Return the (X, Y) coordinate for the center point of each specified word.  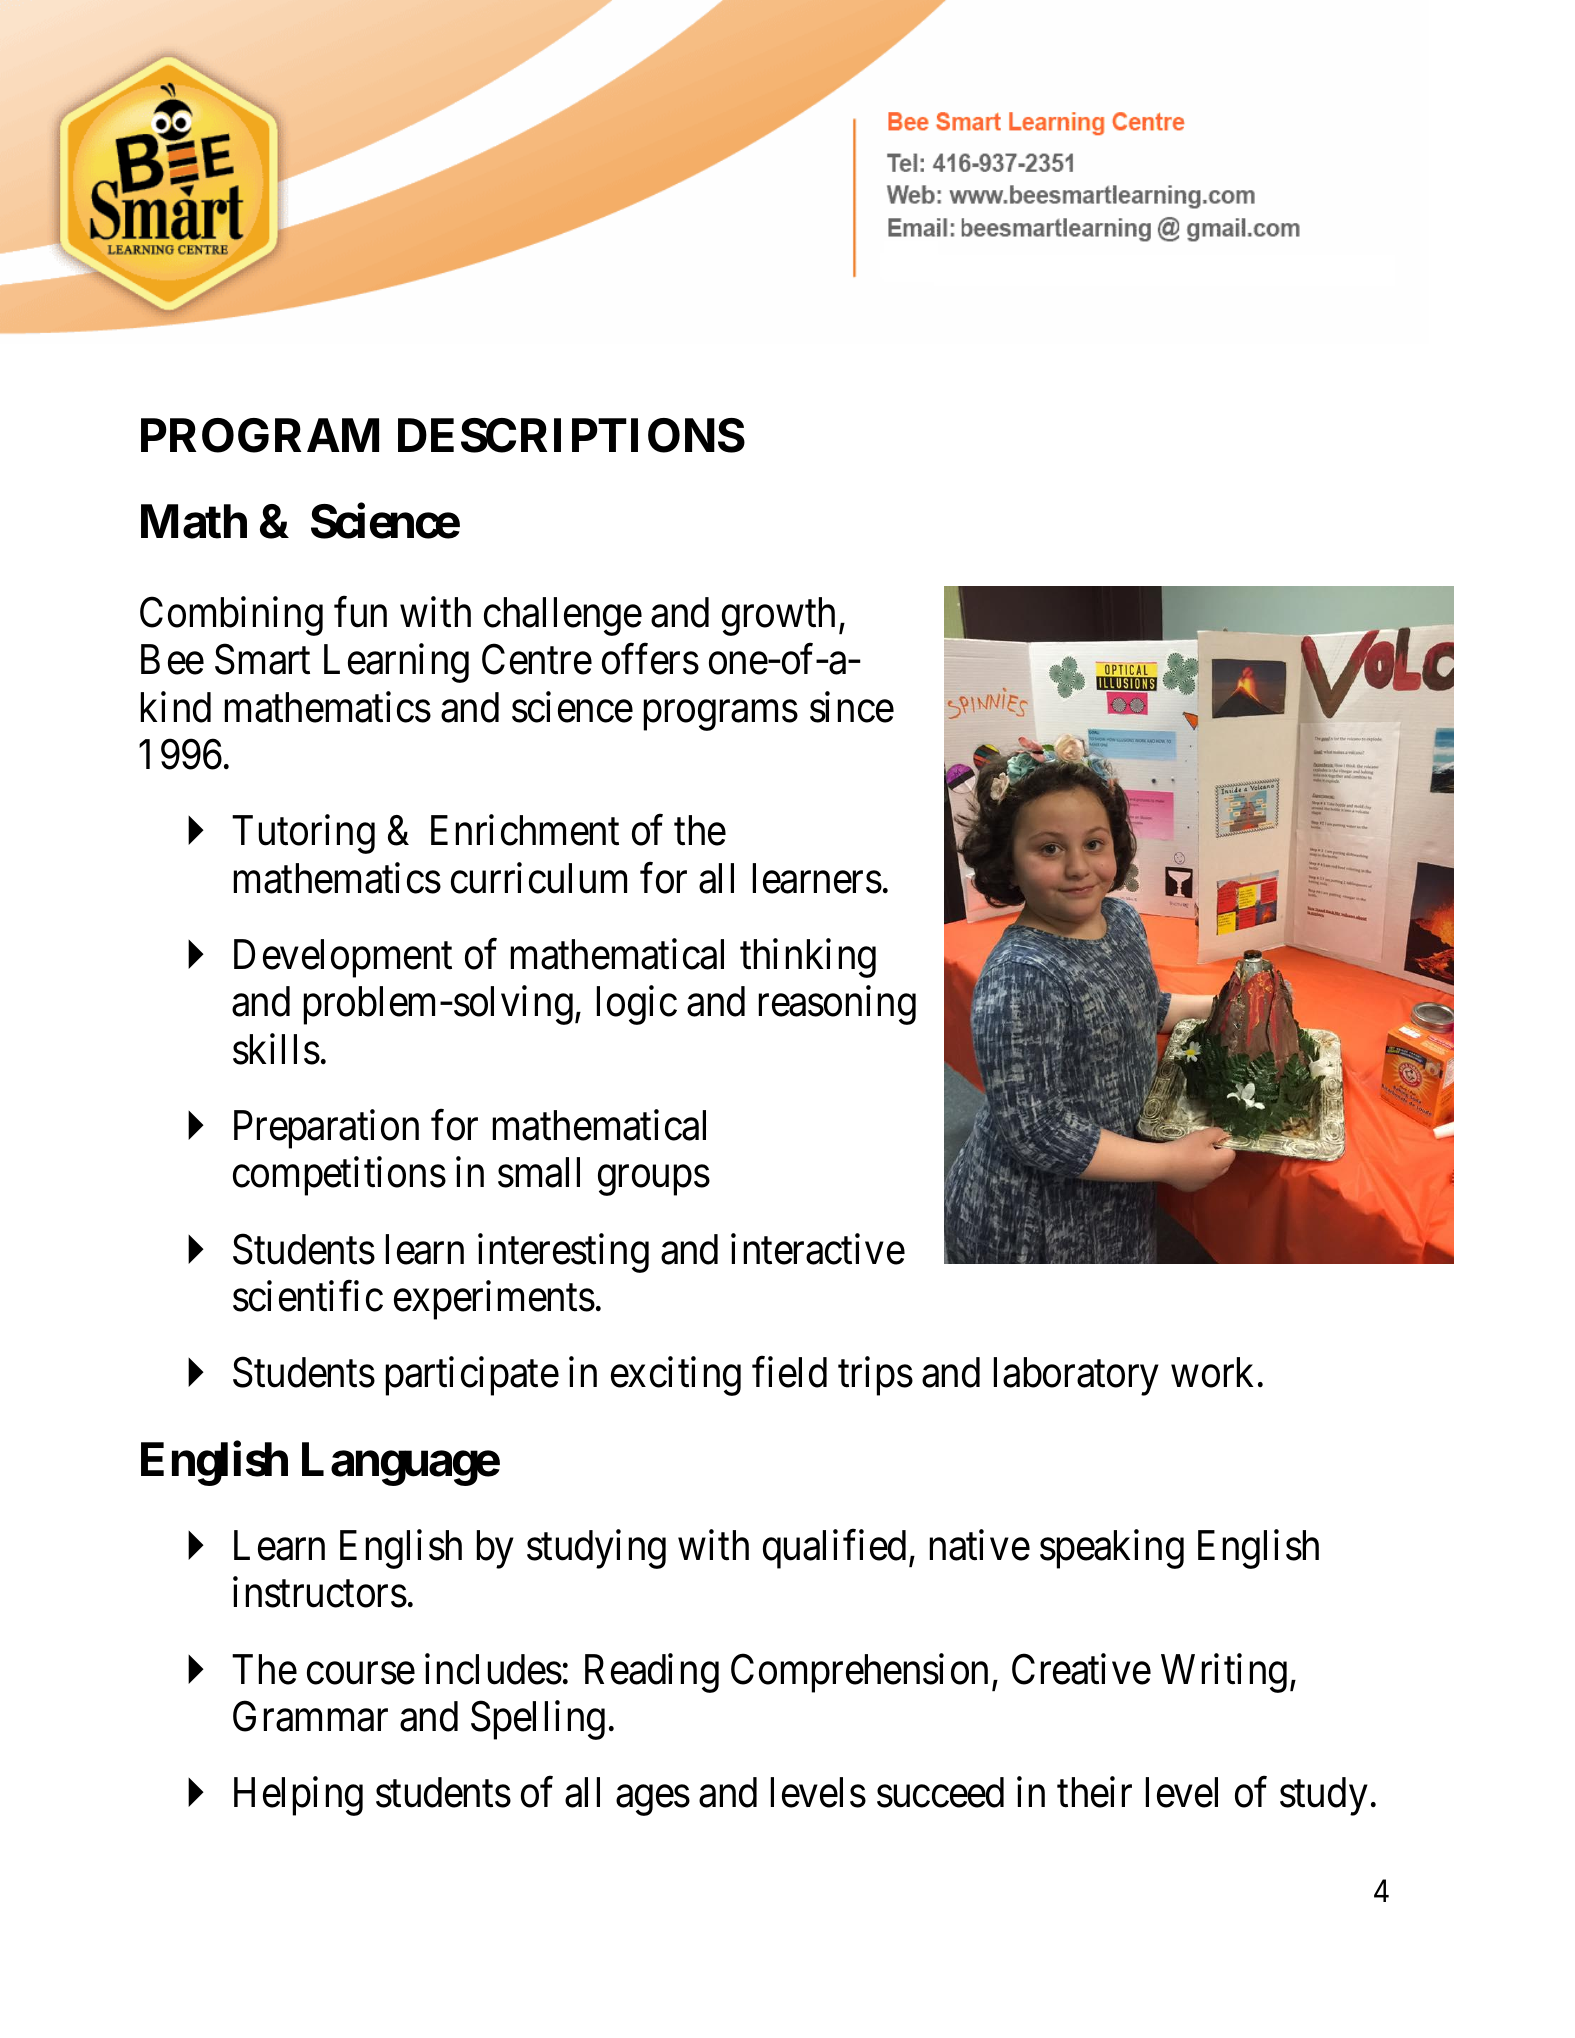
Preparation (326, 1129)
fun (360, 612)
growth (778, 616)
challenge (563, 616)
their (1094, 1792)
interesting (563, 1253)
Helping (298, 1796)
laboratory (1076, 1376)
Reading (652, 1673)
